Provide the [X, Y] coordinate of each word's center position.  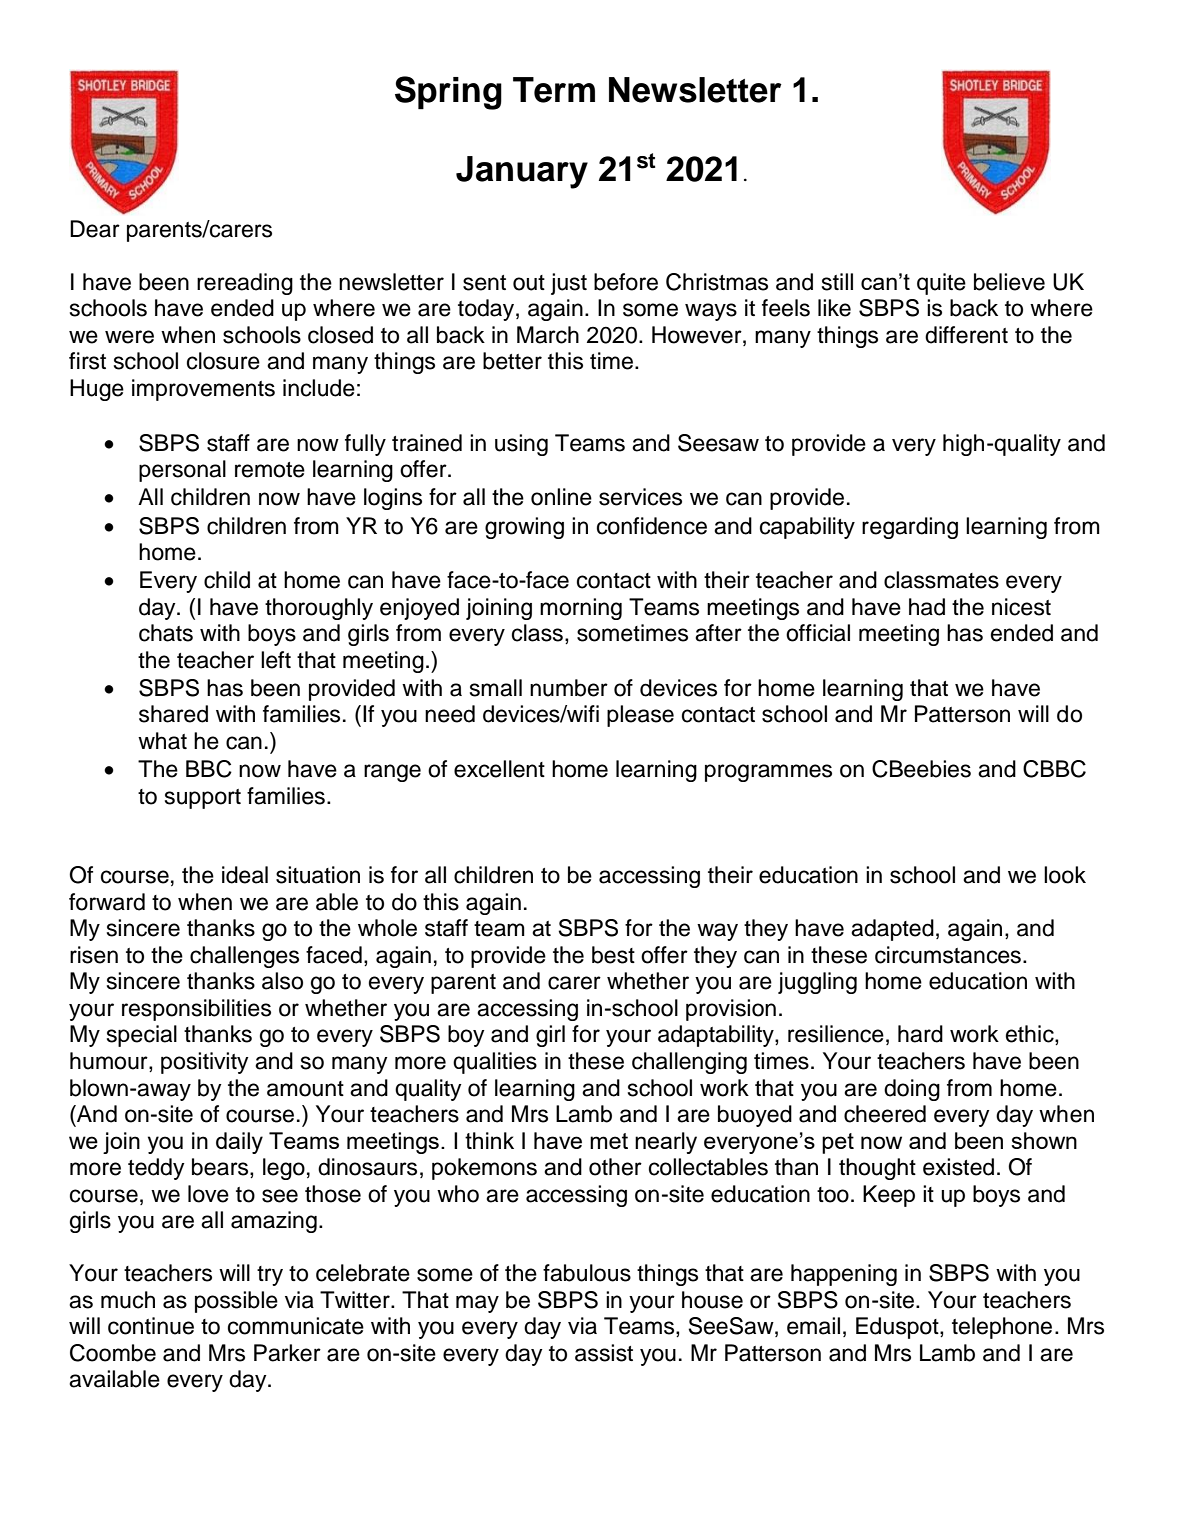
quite [941, 284]
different [966, 335]
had [927, 607]
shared [173, 714]
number [569, 688]
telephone [1002, 1328]
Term [554, 90]
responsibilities [196, 1010]
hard [920, 1034]
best [613, 955]
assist [604, 1353]
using [521, 445]
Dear [95, 229]
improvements [203, 390]
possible [236, 1302]
